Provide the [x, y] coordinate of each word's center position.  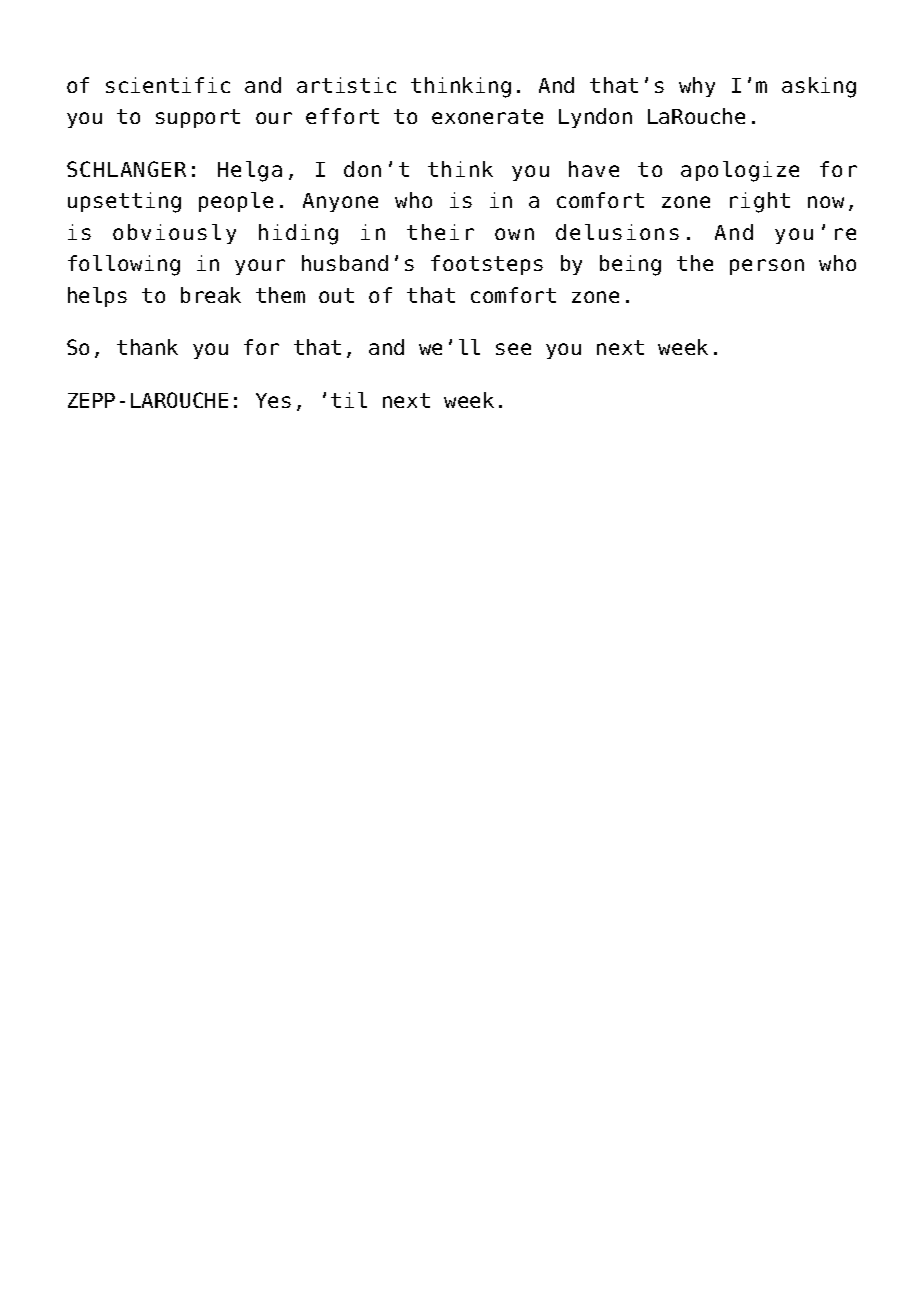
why [697, 87]
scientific [168, 85]
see [513, 349]
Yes [273, 400]
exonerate [487, 116]
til [349, 400]
